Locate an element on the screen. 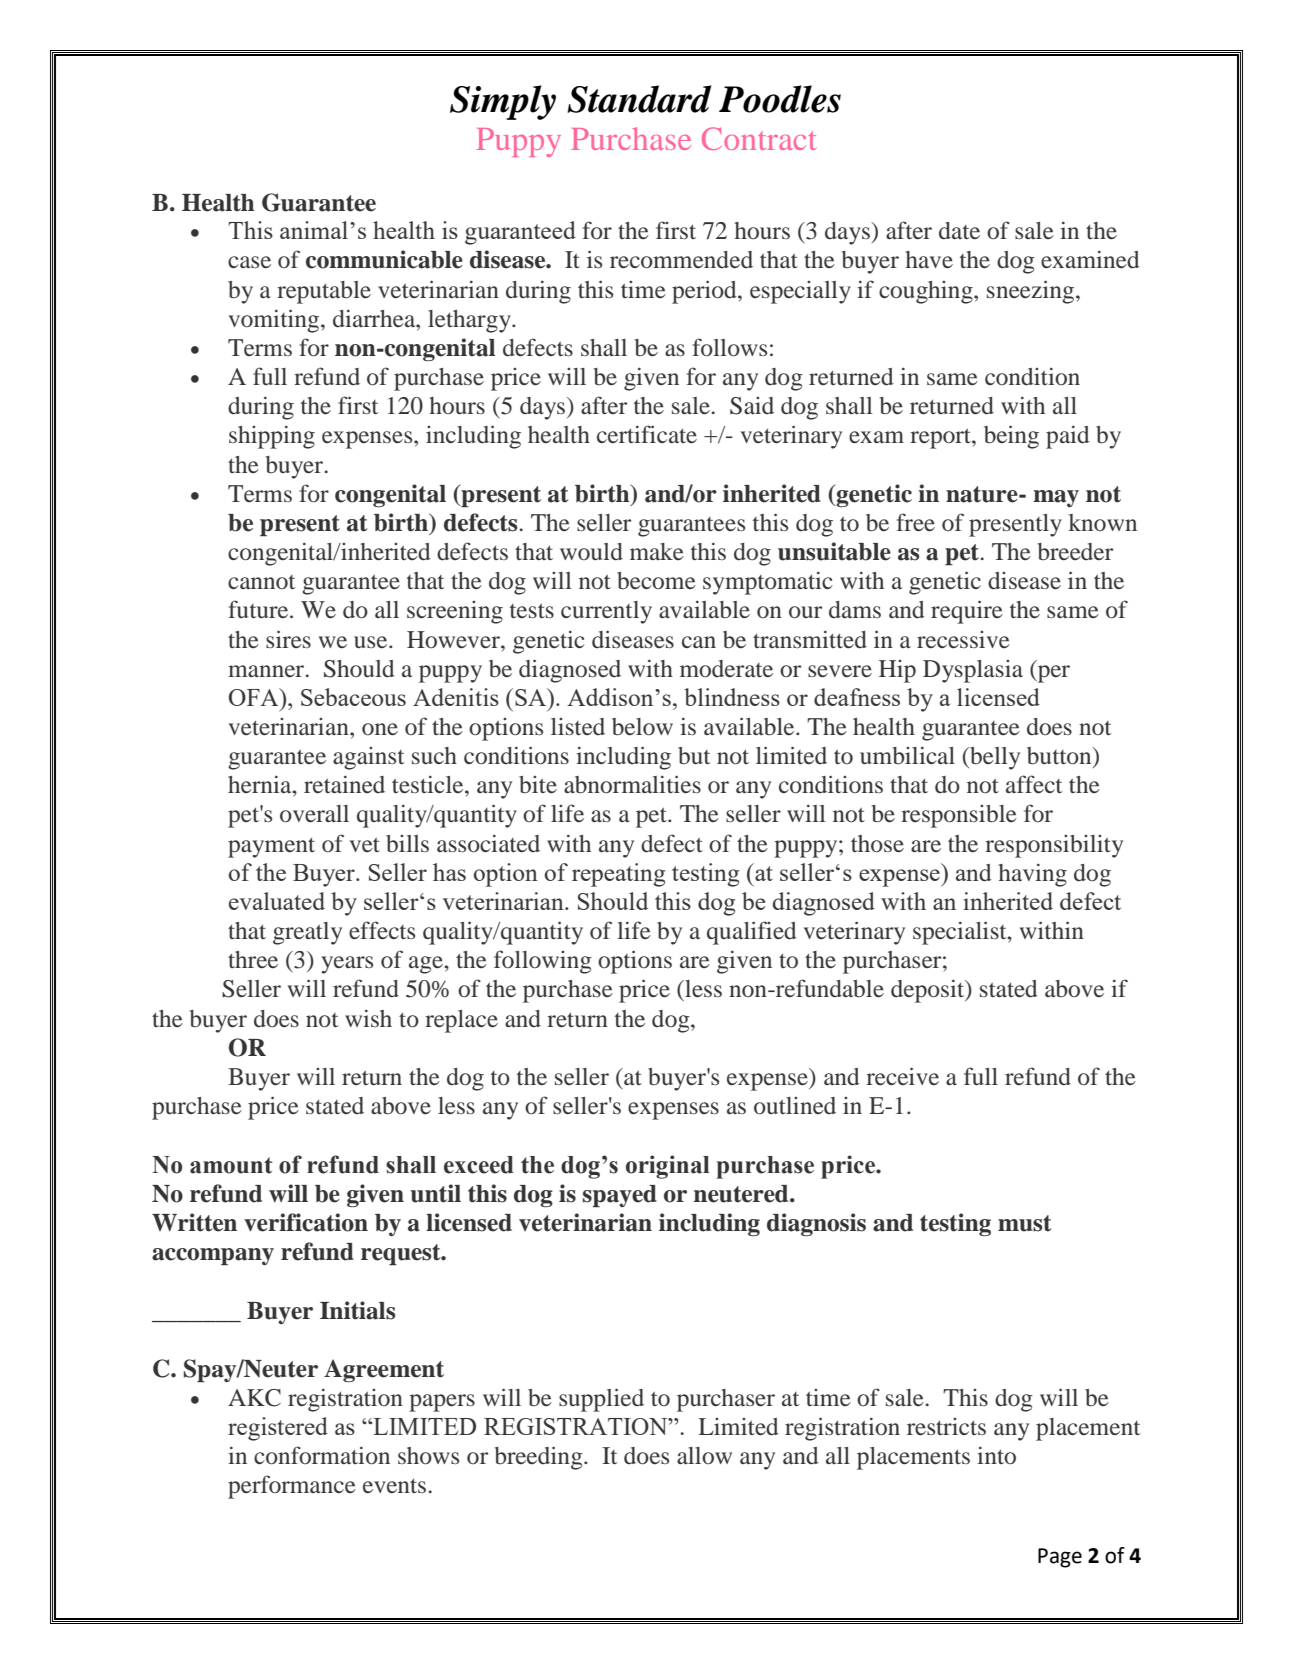 Image resolution: width=1293 pixels, height=1674 pixels. Standard is located at coordinates (639, 99).
